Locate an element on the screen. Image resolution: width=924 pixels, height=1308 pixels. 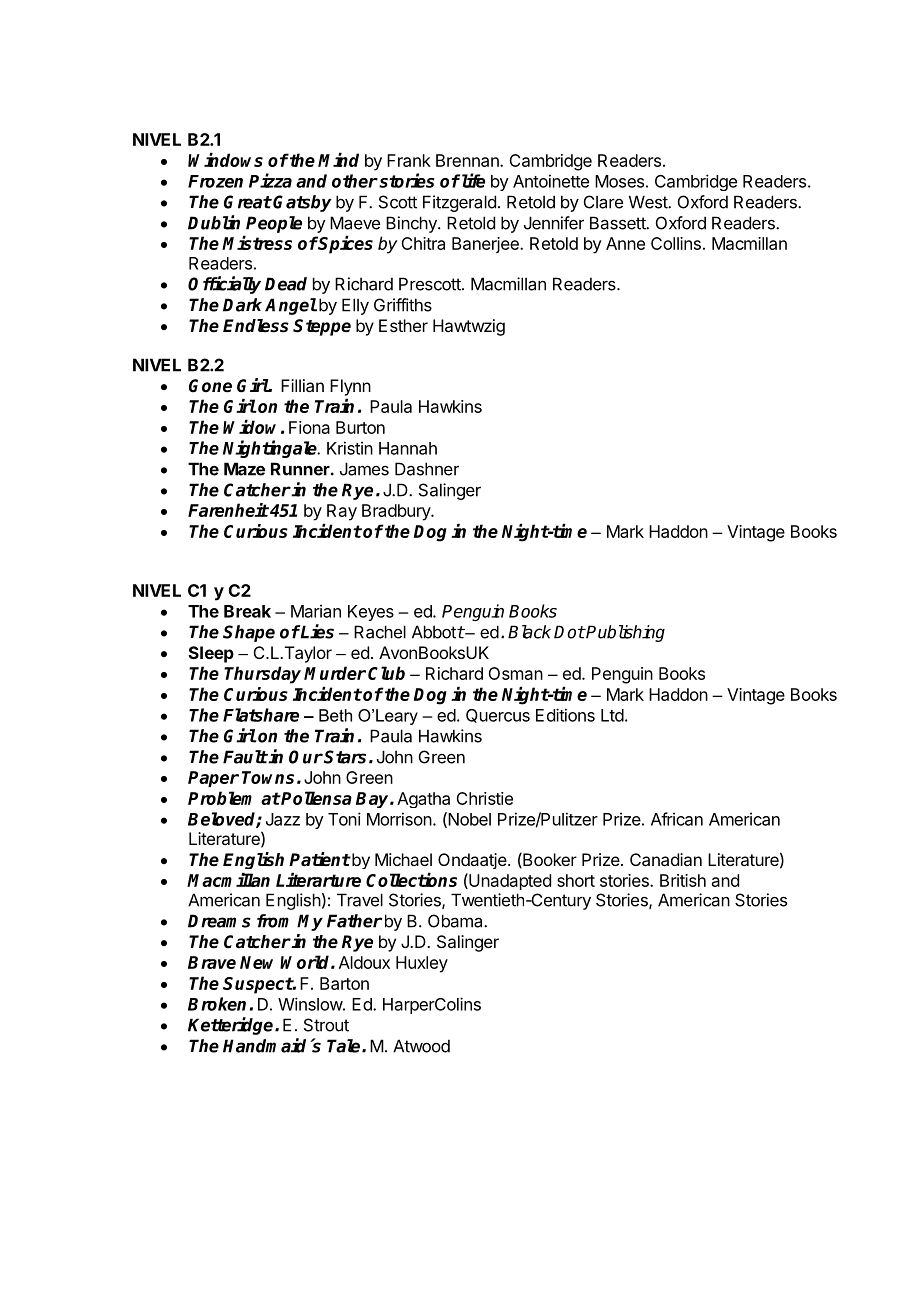
Farenheit is located at coordinates (228, 510).
